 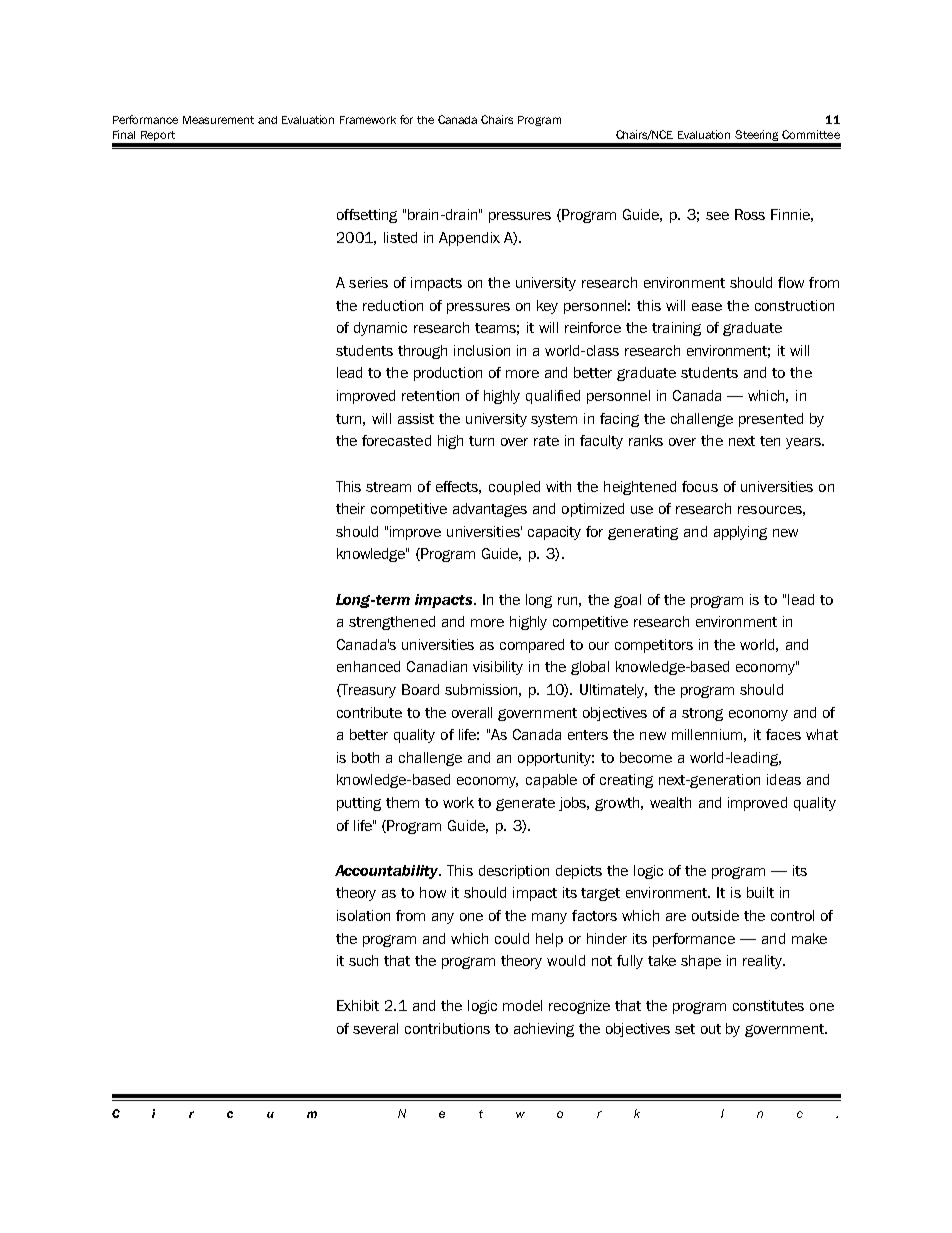 What do you see at coordinates (447, 1028) in the screenshot?
I see `contributions` at bounding box center [447, 1028].
